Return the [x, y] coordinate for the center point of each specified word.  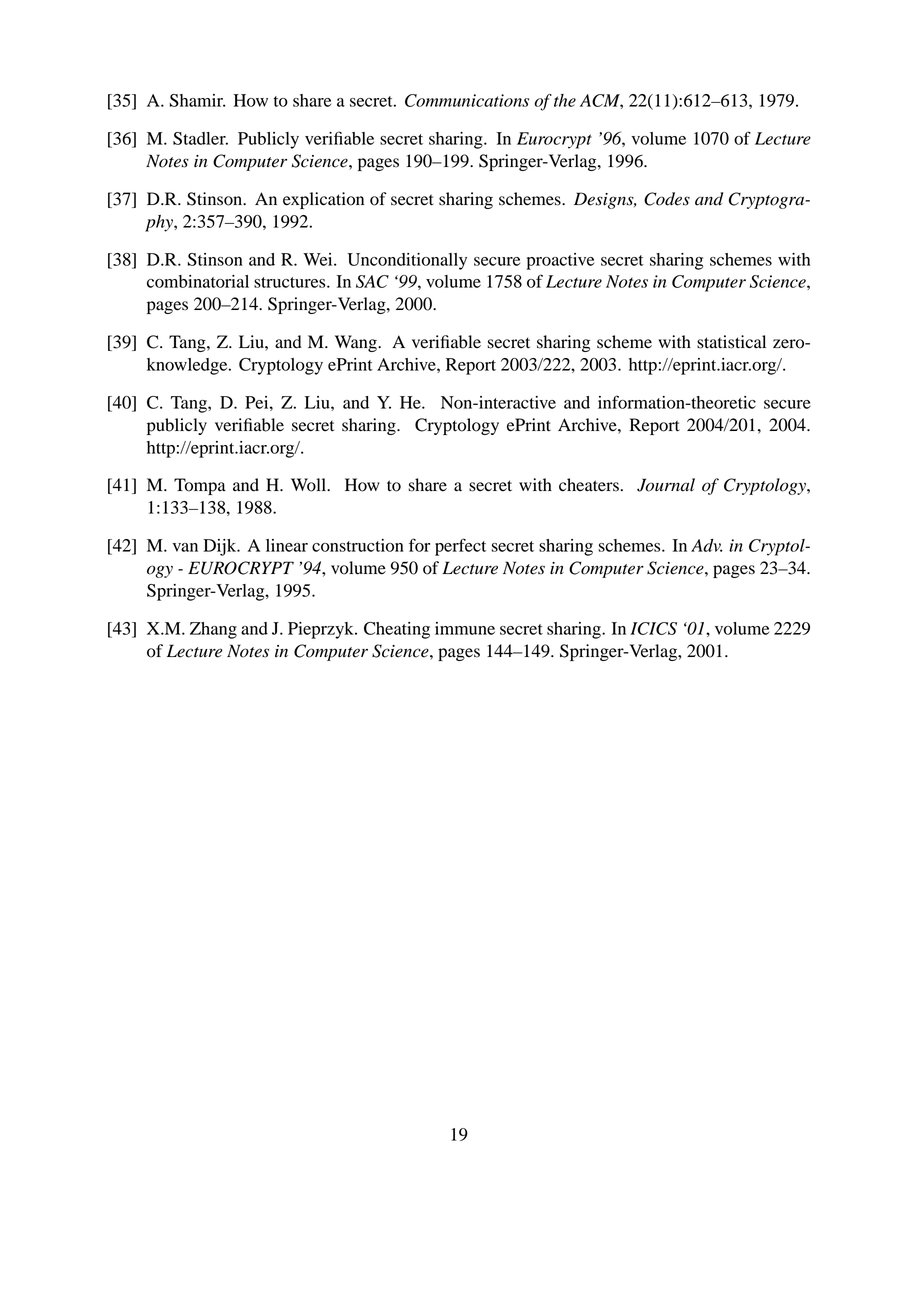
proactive [560, 261]
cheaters [589, 485]
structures [291, 282]
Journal [666, 485]
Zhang [213, 630]
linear [287, 545]
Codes [667, 199]
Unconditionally [407, 261]
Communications [467, 100]
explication [323, 200]
